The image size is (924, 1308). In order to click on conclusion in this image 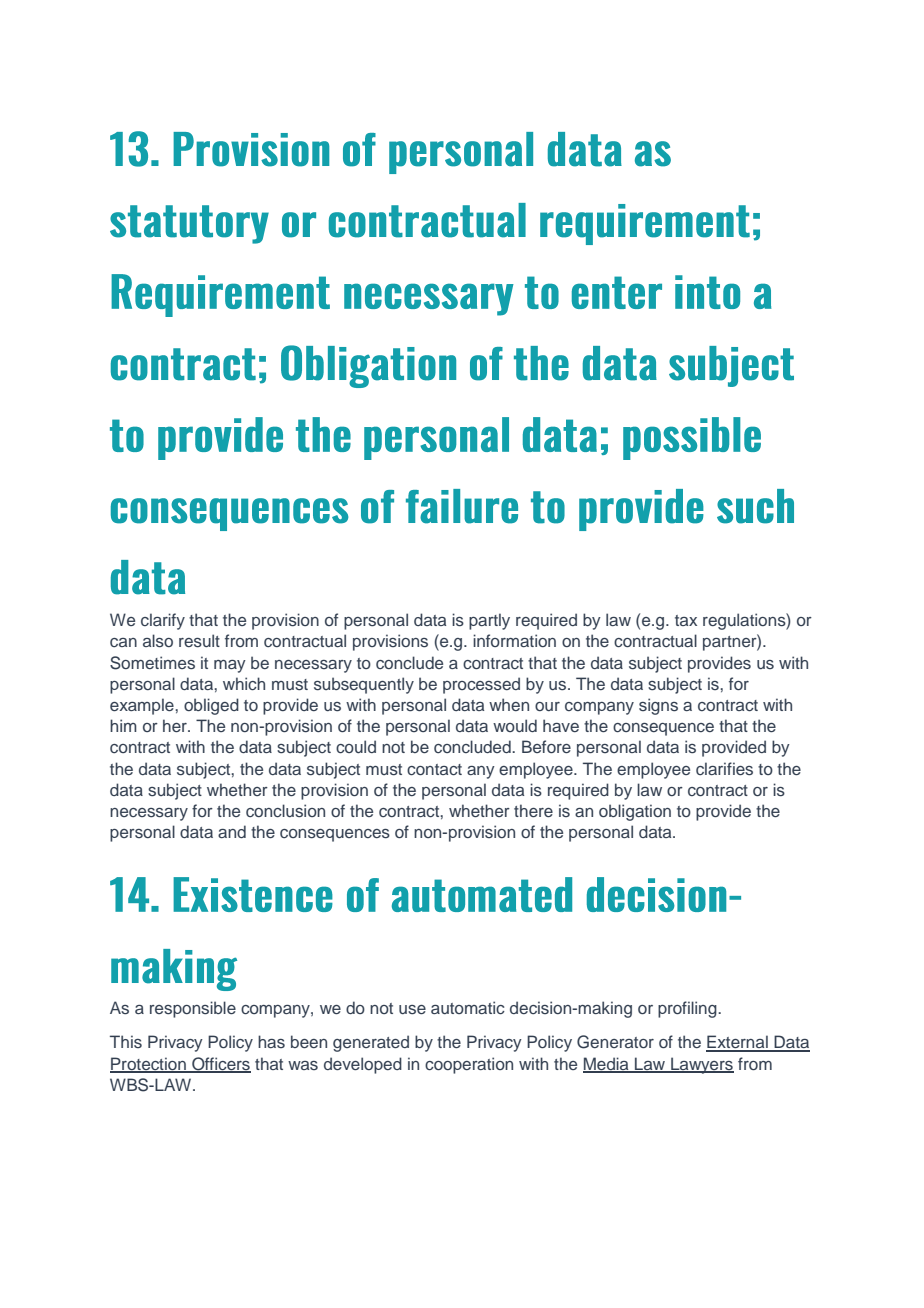, I will do `click(285, 811)`.
